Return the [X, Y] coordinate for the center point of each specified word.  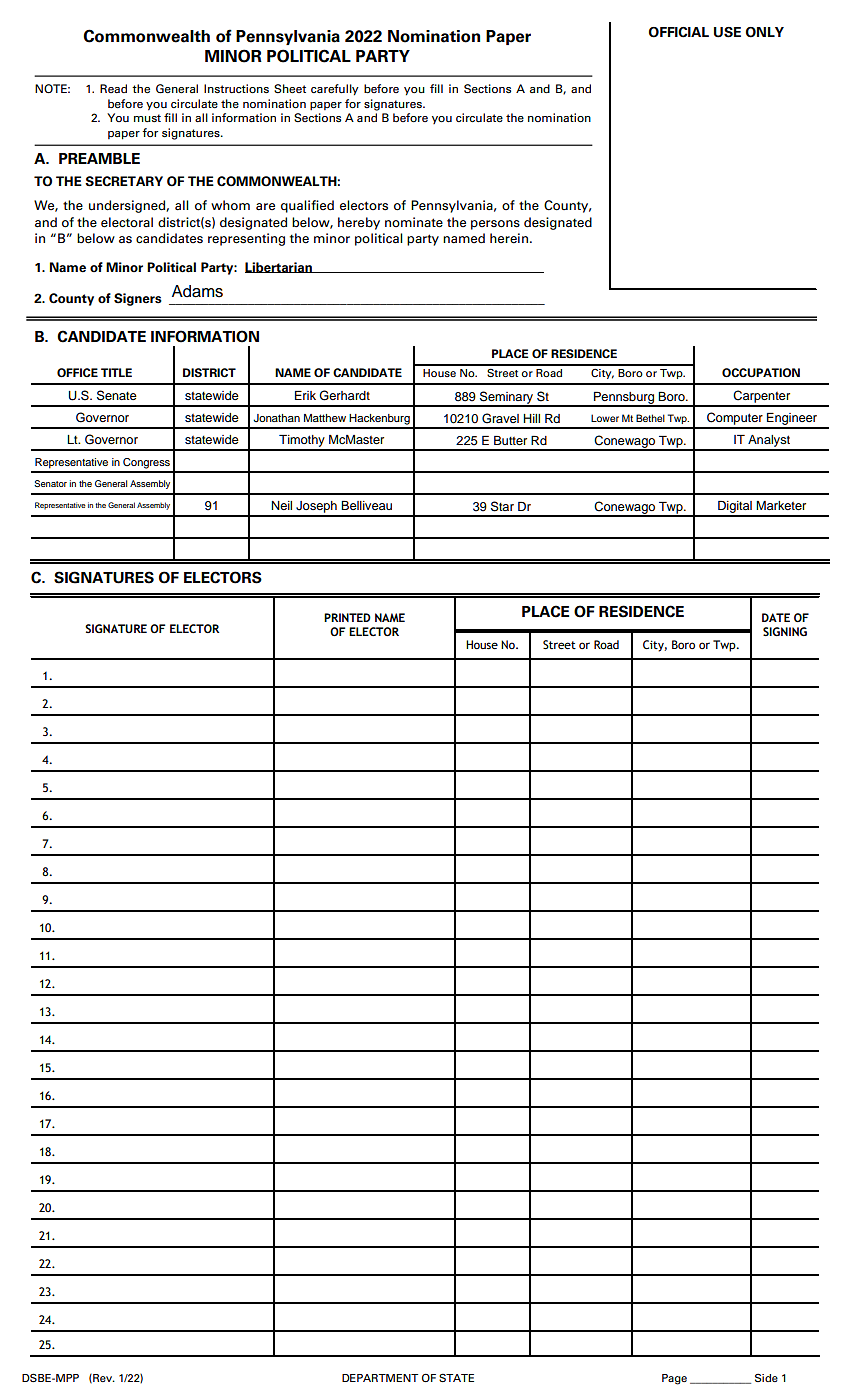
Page [674, 1379]
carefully [335, 90]
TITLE [116, 372]
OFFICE [77, 372]
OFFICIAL [679, 32]
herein [510, 238]
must [147, 118]
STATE [456, 1377]
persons [495, 225]
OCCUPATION [761, 373]
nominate [414, 222]
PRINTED [347, 617]
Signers [138, 299]
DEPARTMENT [380, 1378]
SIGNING [785, 631]
